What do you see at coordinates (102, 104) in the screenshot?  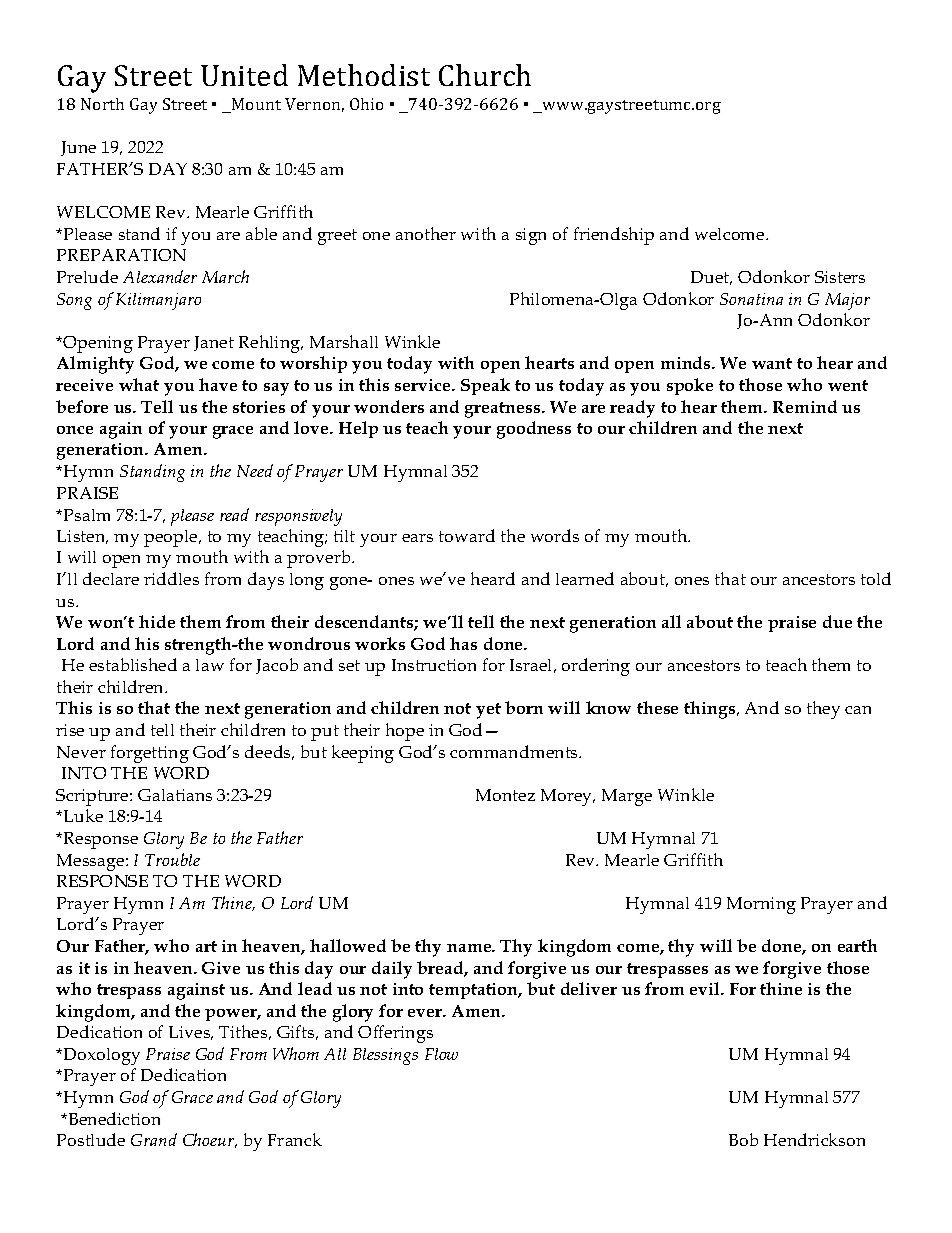 I see `North` at bounding box center [102, 104].
